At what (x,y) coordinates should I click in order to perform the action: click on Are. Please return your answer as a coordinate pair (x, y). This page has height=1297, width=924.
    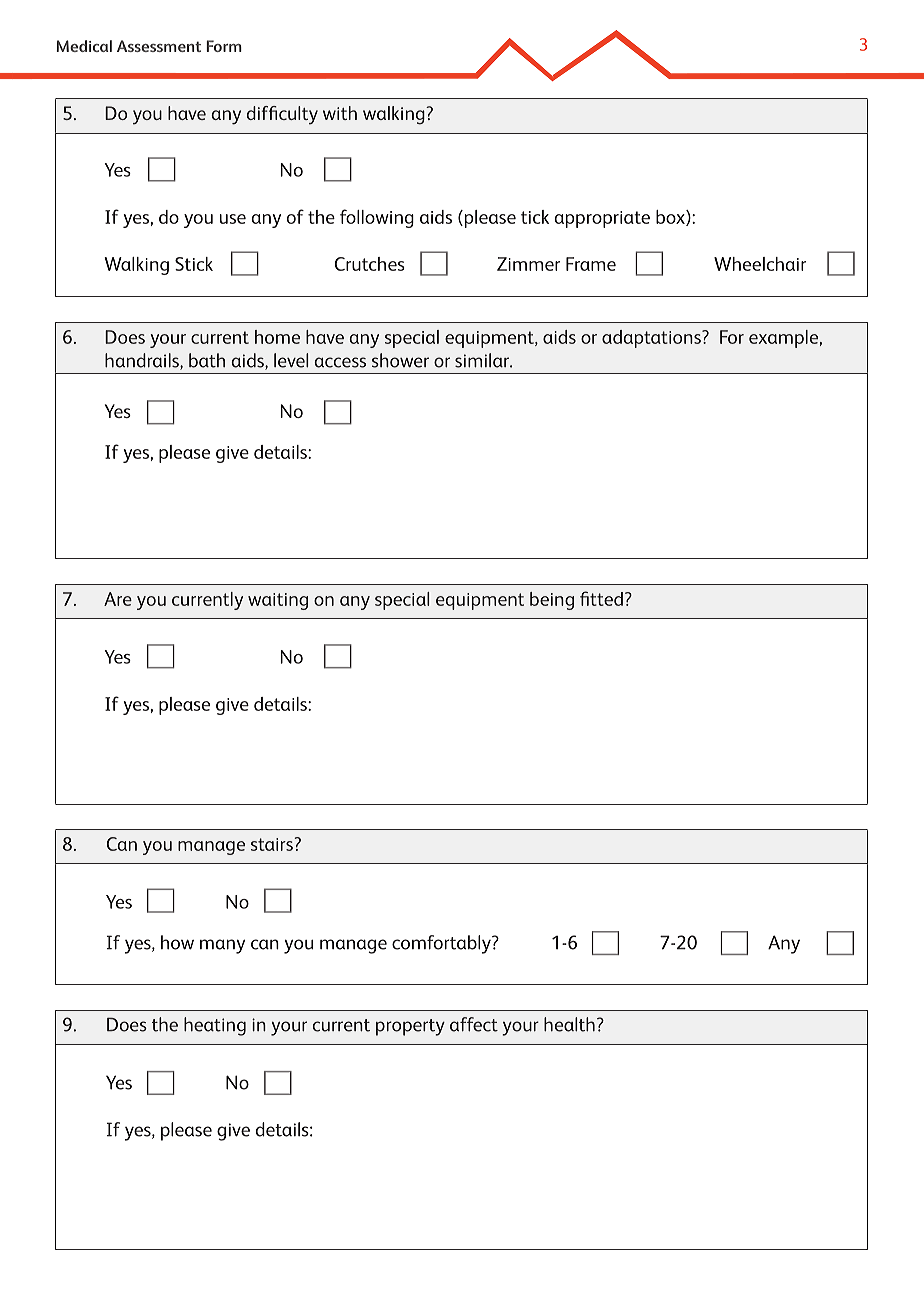
    Looking at the image, I should click on (118, 599).
